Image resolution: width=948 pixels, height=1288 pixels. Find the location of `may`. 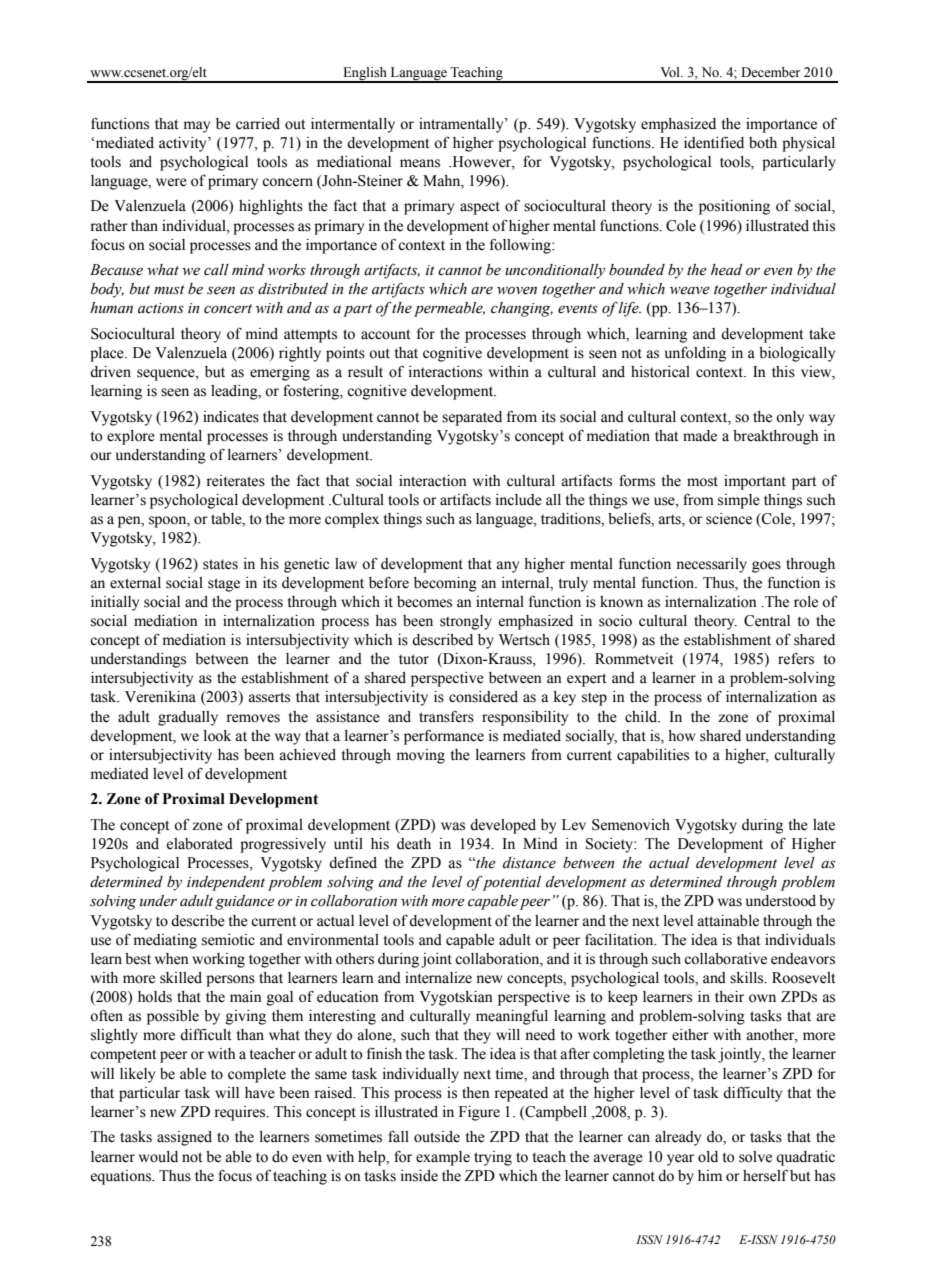

may is located at coordinates (197, 127).
